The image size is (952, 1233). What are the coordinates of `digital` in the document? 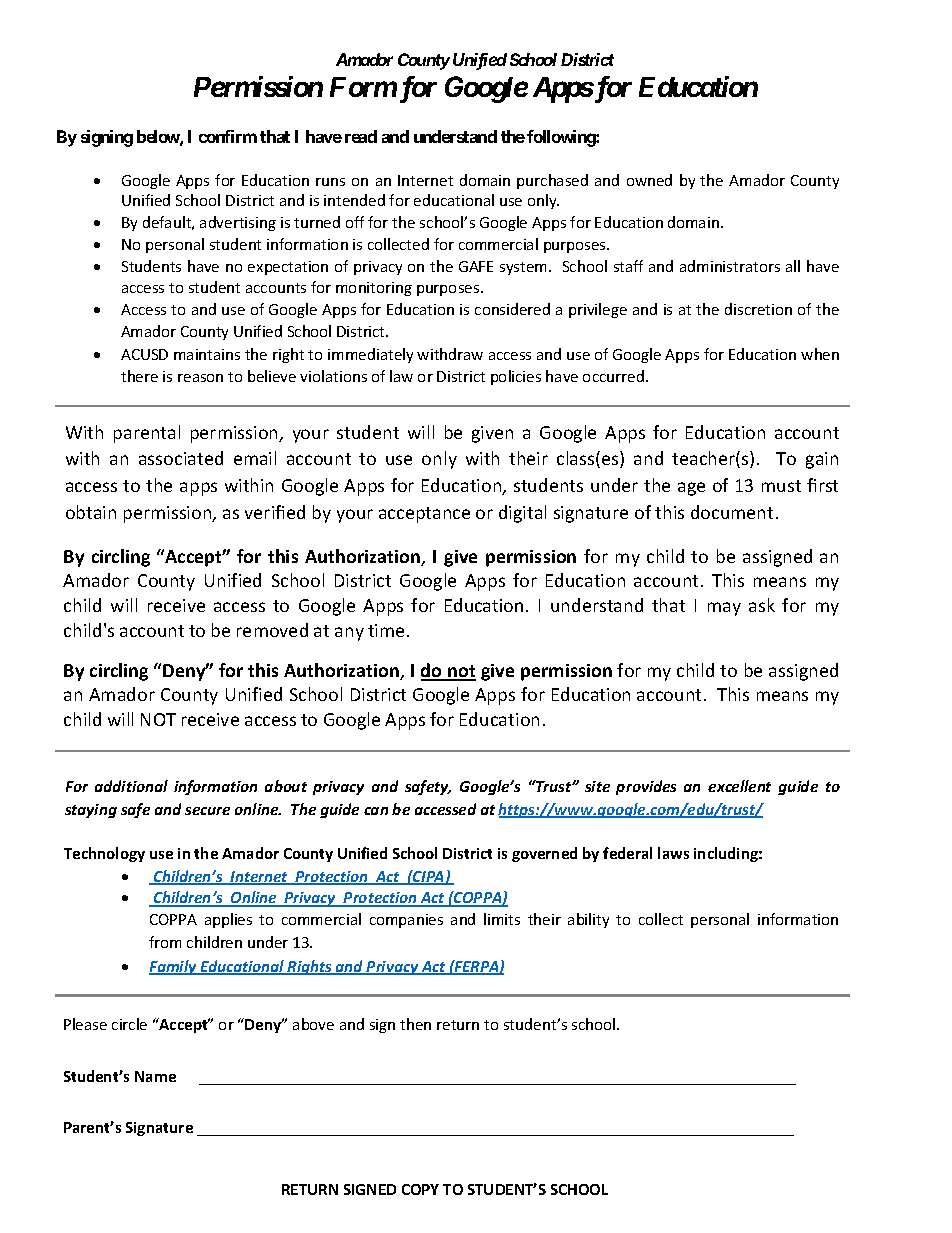 It's located at (522, 514).
